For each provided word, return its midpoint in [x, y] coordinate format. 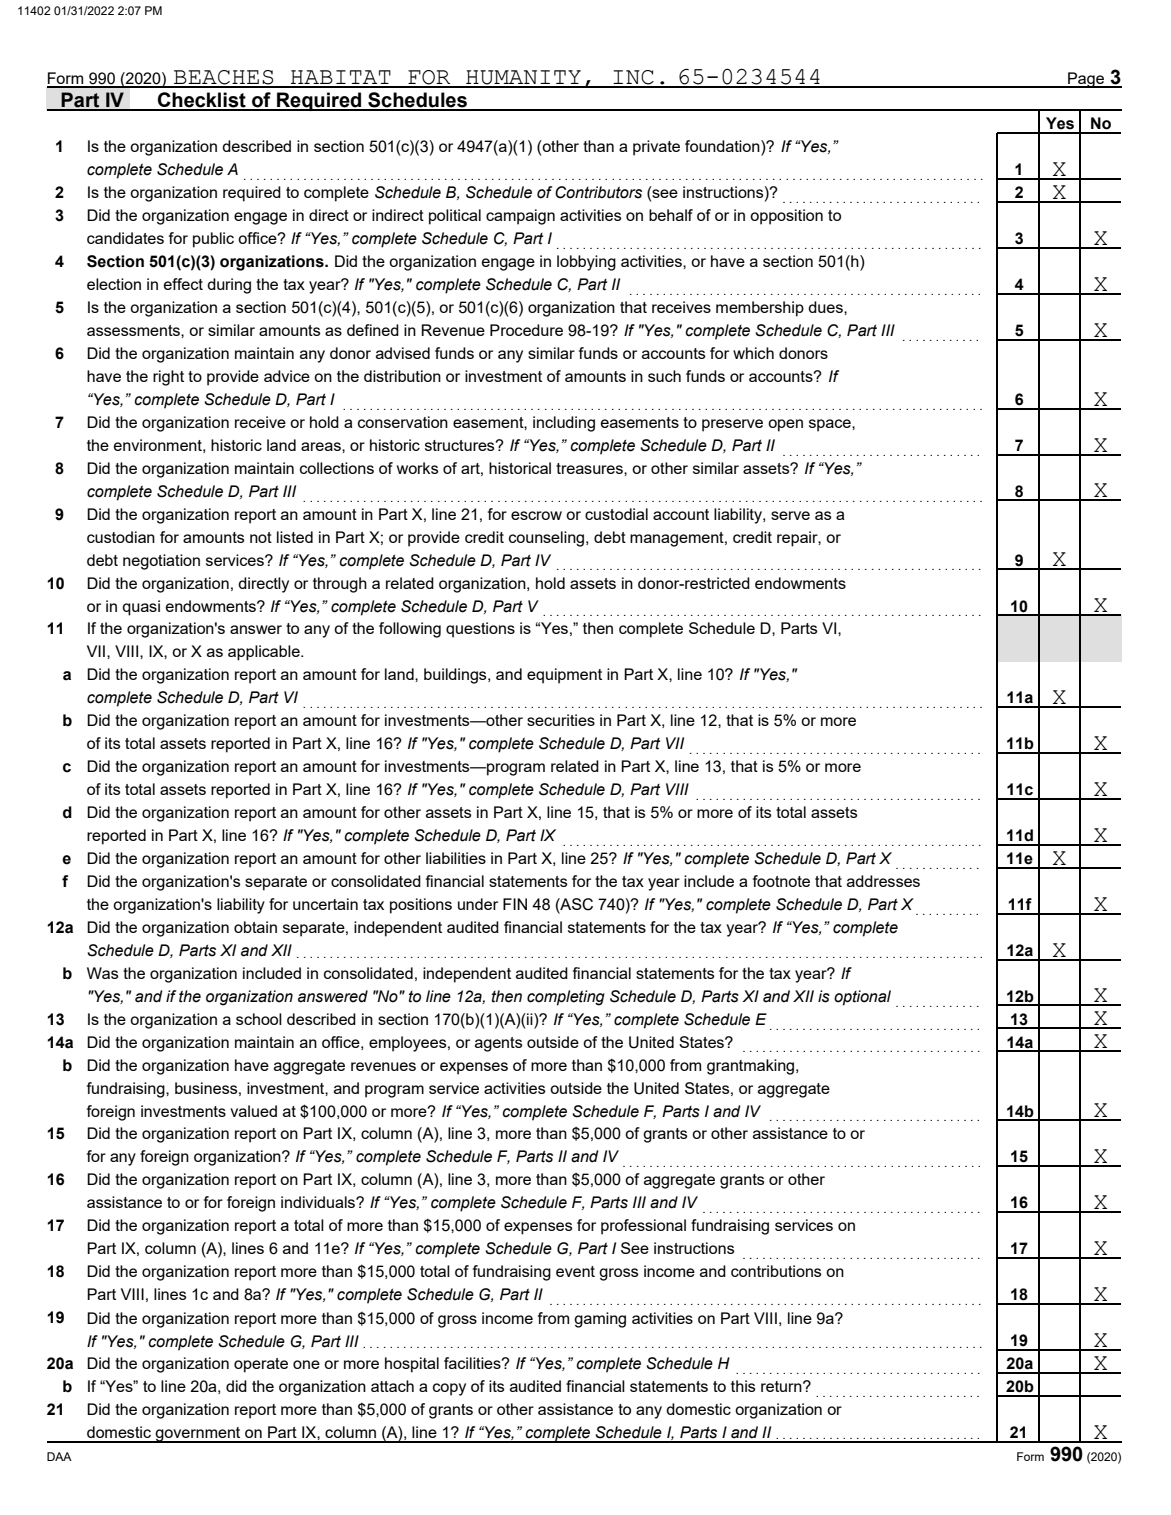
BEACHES [224, 78]
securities [561, 720]
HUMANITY [523, 78]
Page [1086, 80]
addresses [883, 881]
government [198, 1435]
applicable [265, 653]
